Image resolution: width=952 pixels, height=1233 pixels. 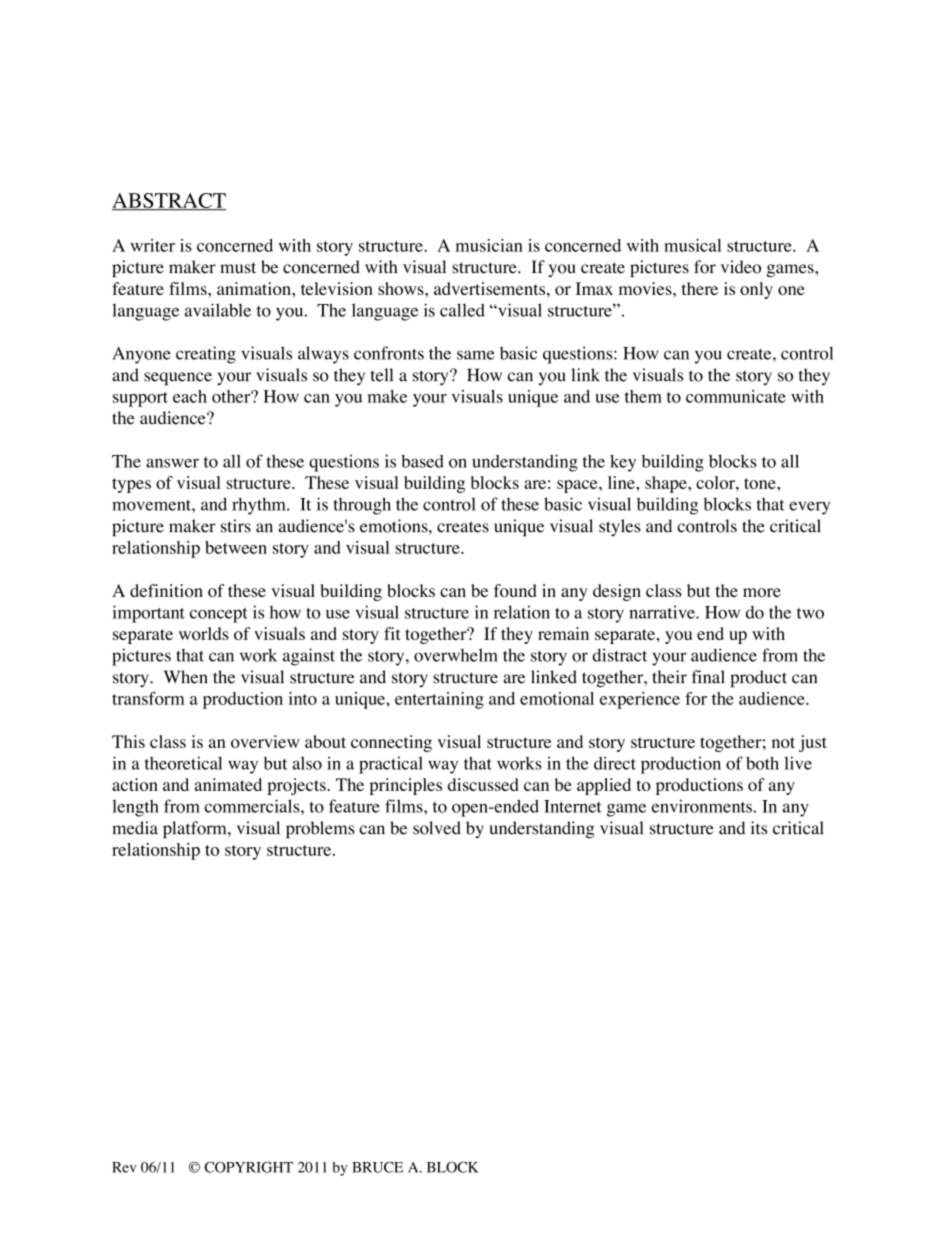 I want to click on ABSTRACT, so click(x=169, y=201).
